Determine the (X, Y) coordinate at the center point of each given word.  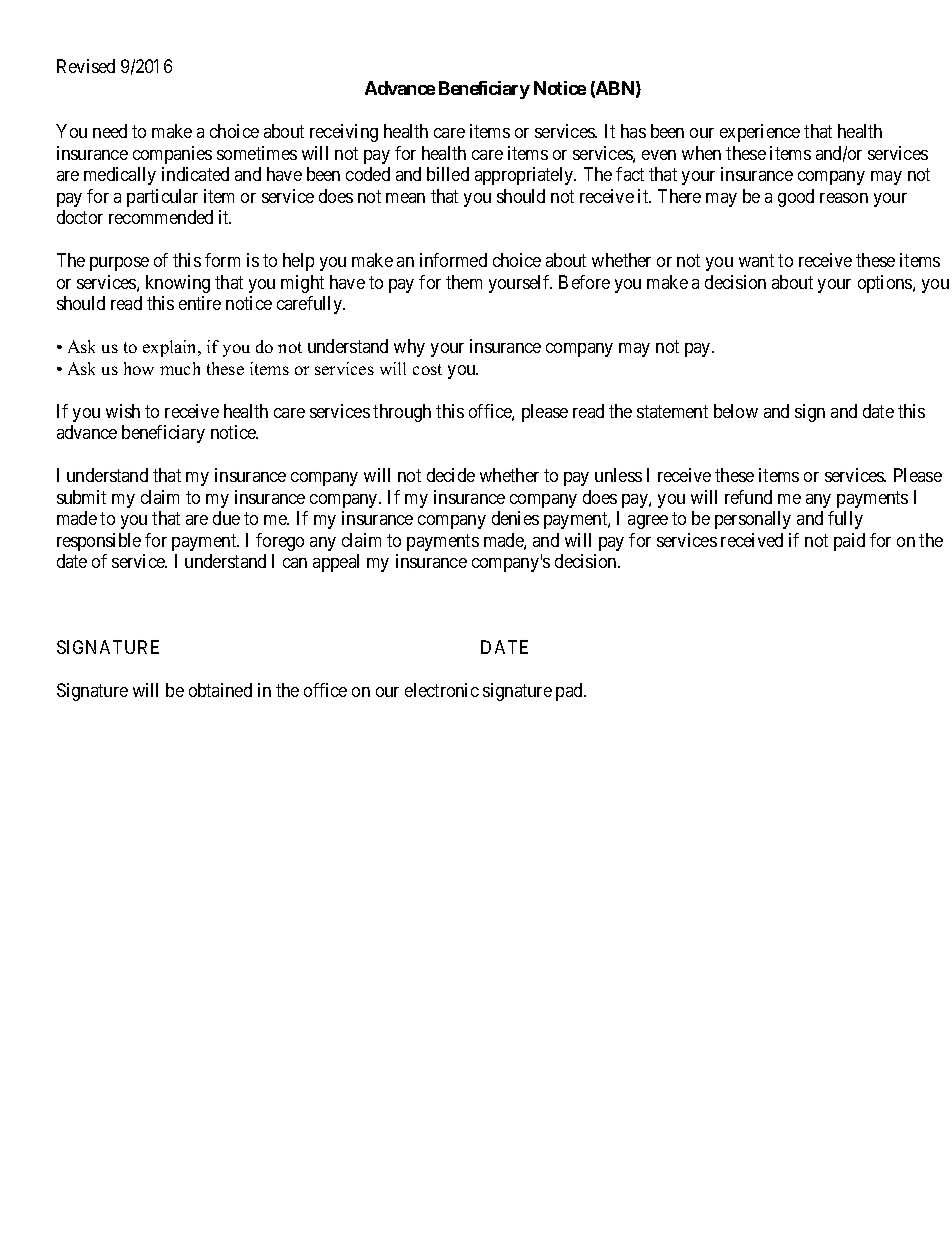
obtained (220, 690)
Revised (86, 66)
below (736, 411)
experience (760, 133)
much (180, 368)
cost (427, 369)
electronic (442, 690)
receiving (344, 133)
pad (570, 692)
